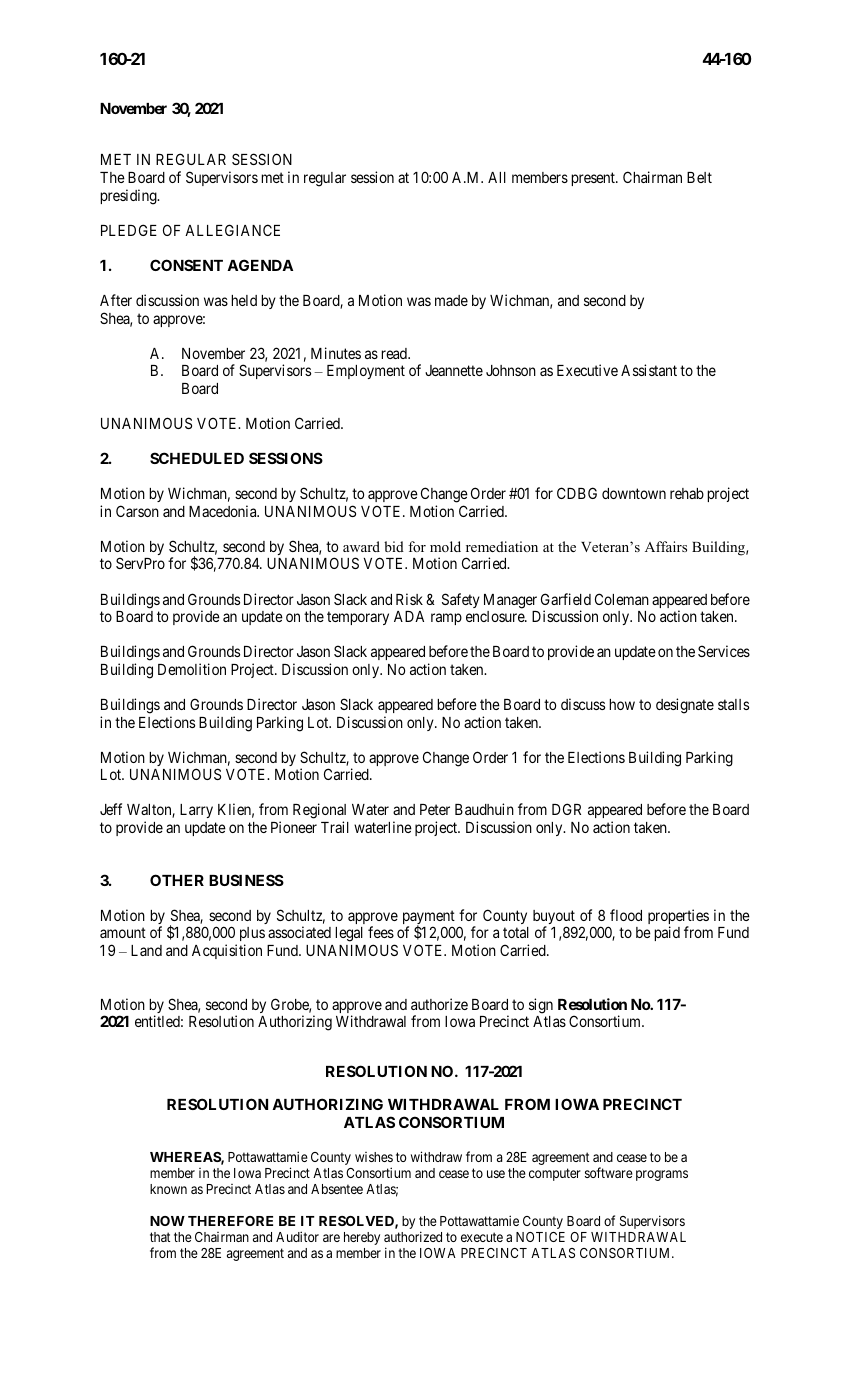 The width and height of the image is (849, 1400). Describe the element at coordinates (168, 1189) in the image. I see `known` at that location.
